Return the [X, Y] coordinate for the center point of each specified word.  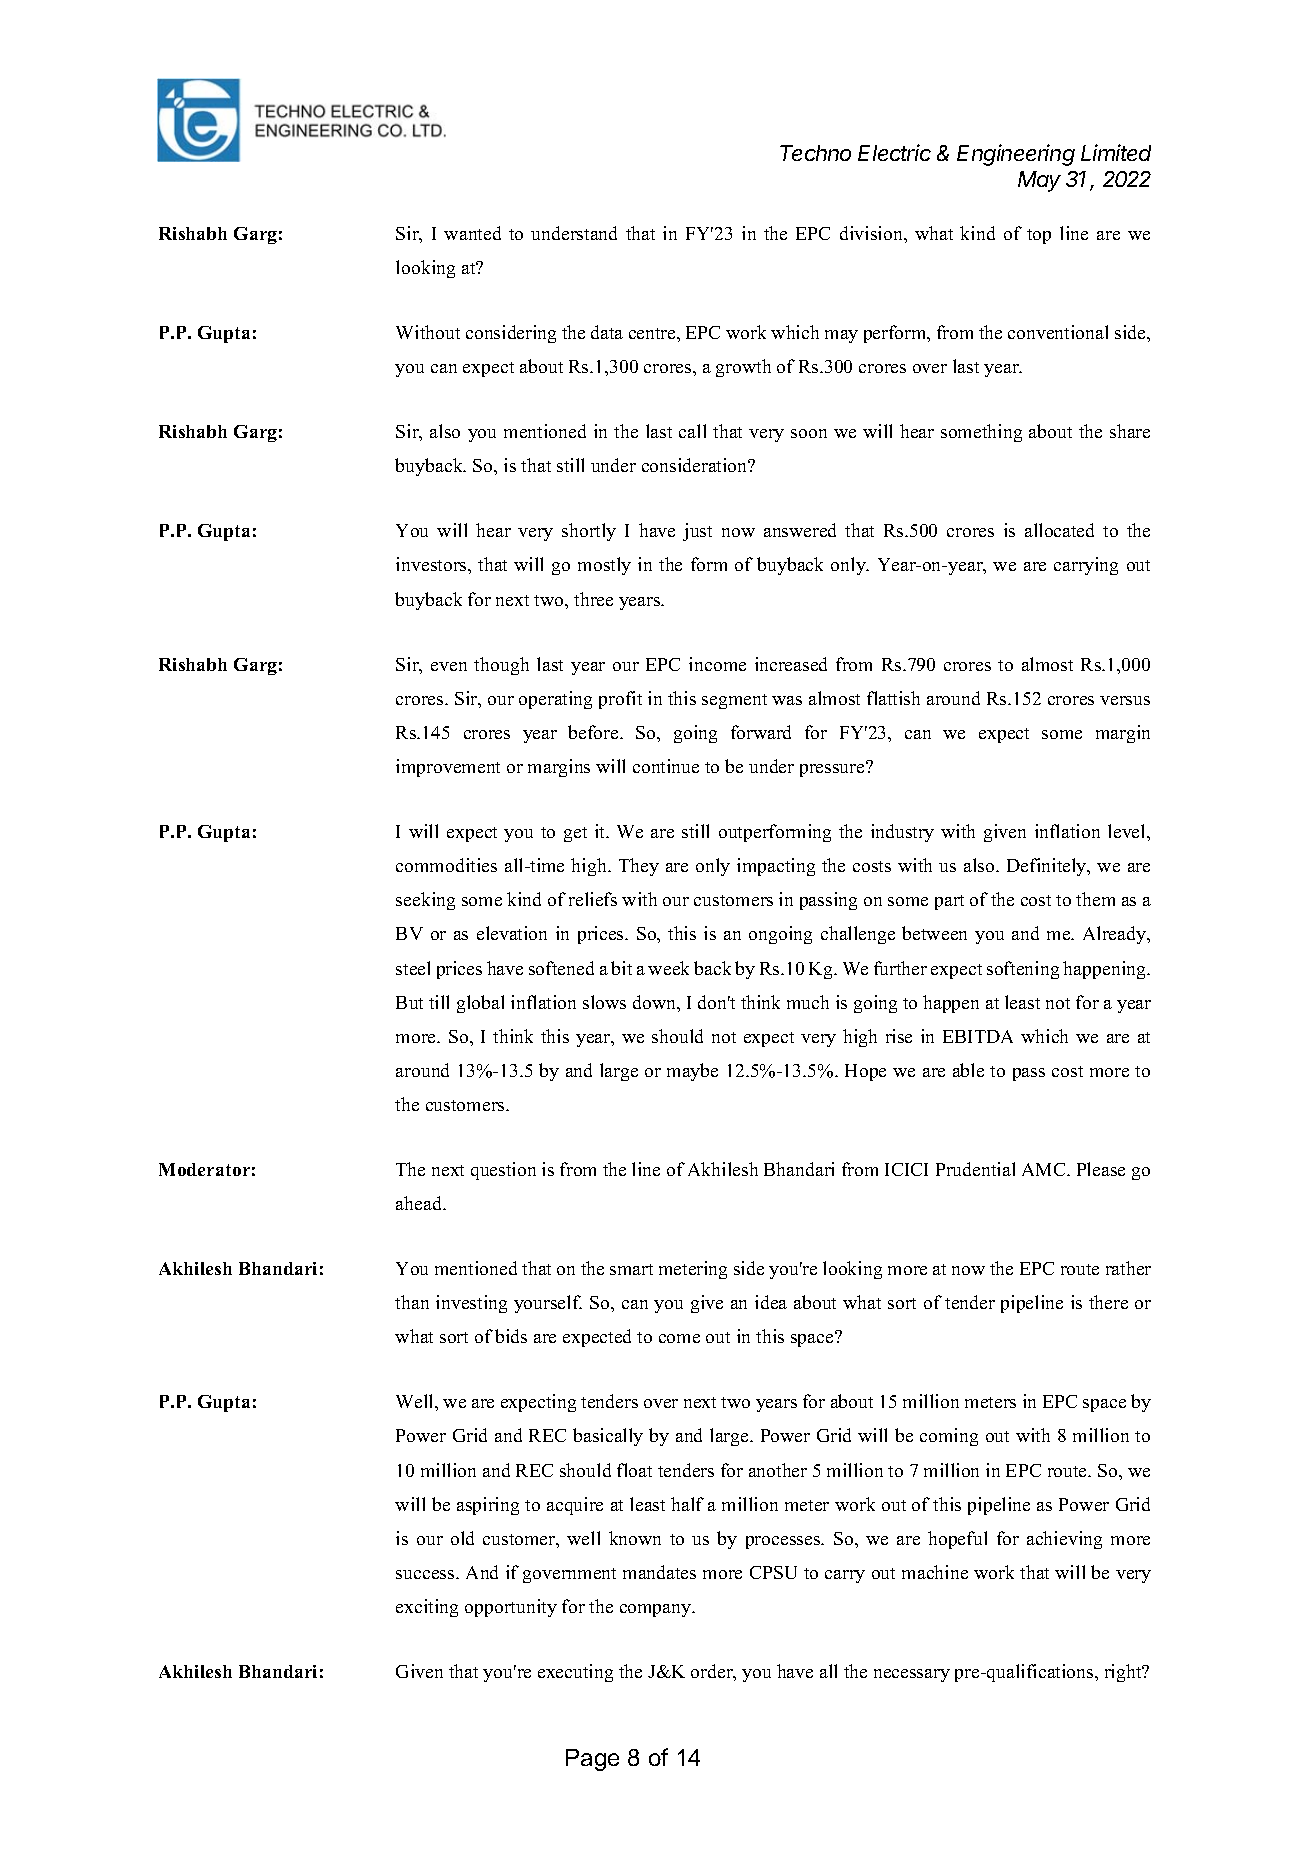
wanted [472, 233]
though [501, 666]
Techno [815, 153]
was [787, 700]
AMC [1045, 1169]
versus [1125, 700]
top [1039, 236]
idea [771, 1302]
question [503, 1171]
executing [575, 1673]
